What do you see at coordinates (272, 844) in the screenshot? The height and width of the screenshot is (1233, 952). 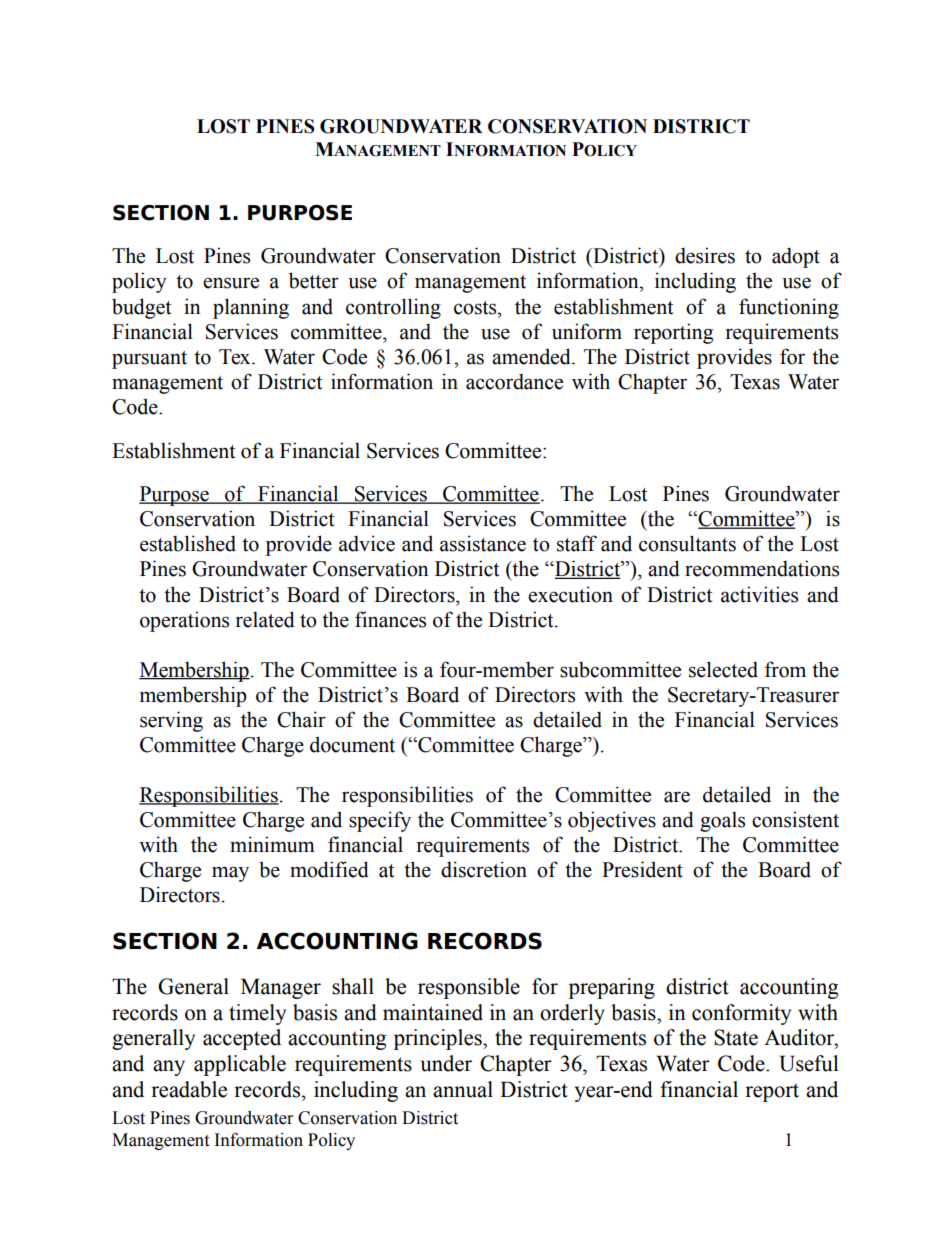 I see `minimum` at bounding box center [272, 844].
